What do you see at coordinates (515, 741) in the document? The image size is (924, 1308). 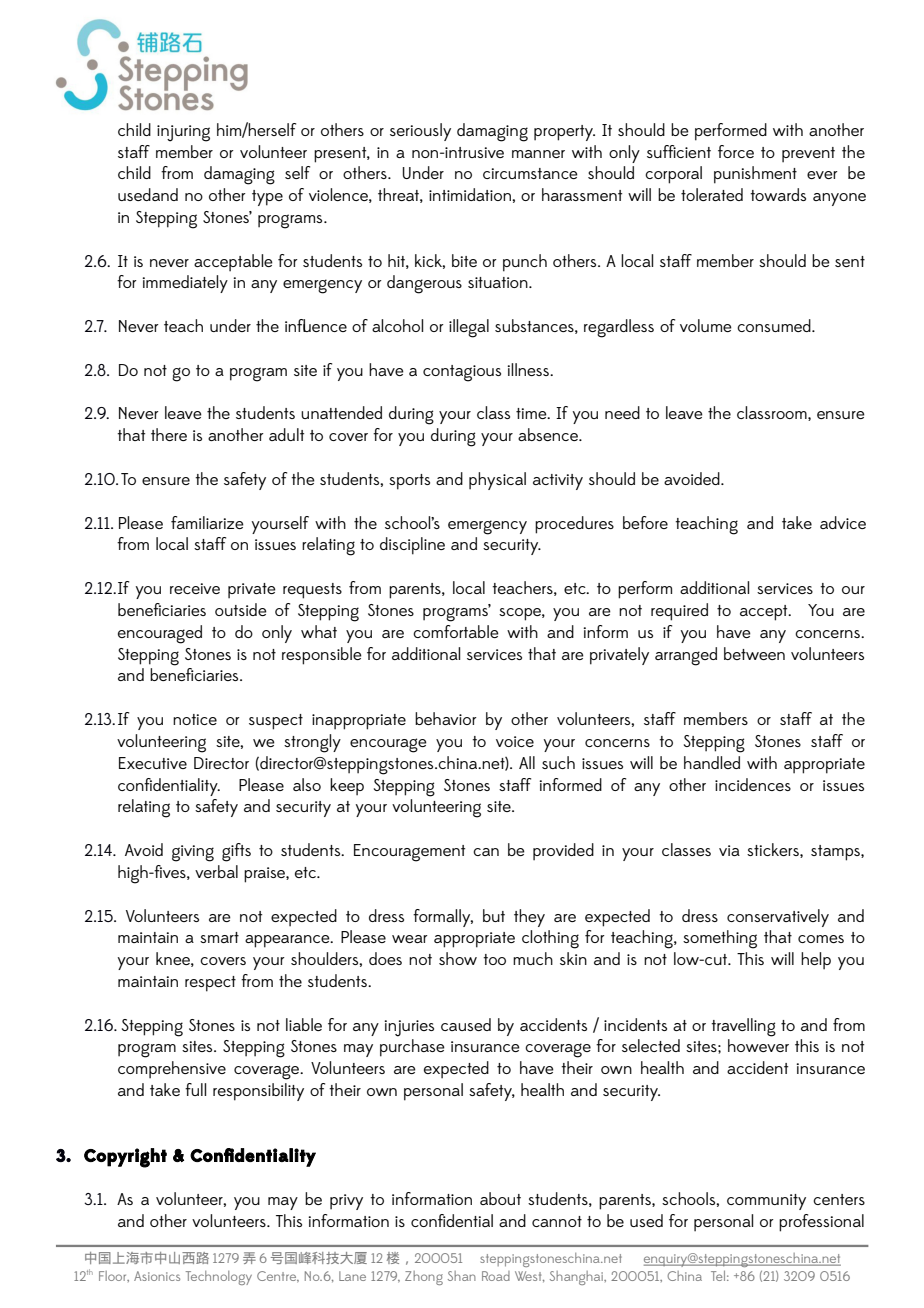 I see `voice` at bounding box center [515, 741].
